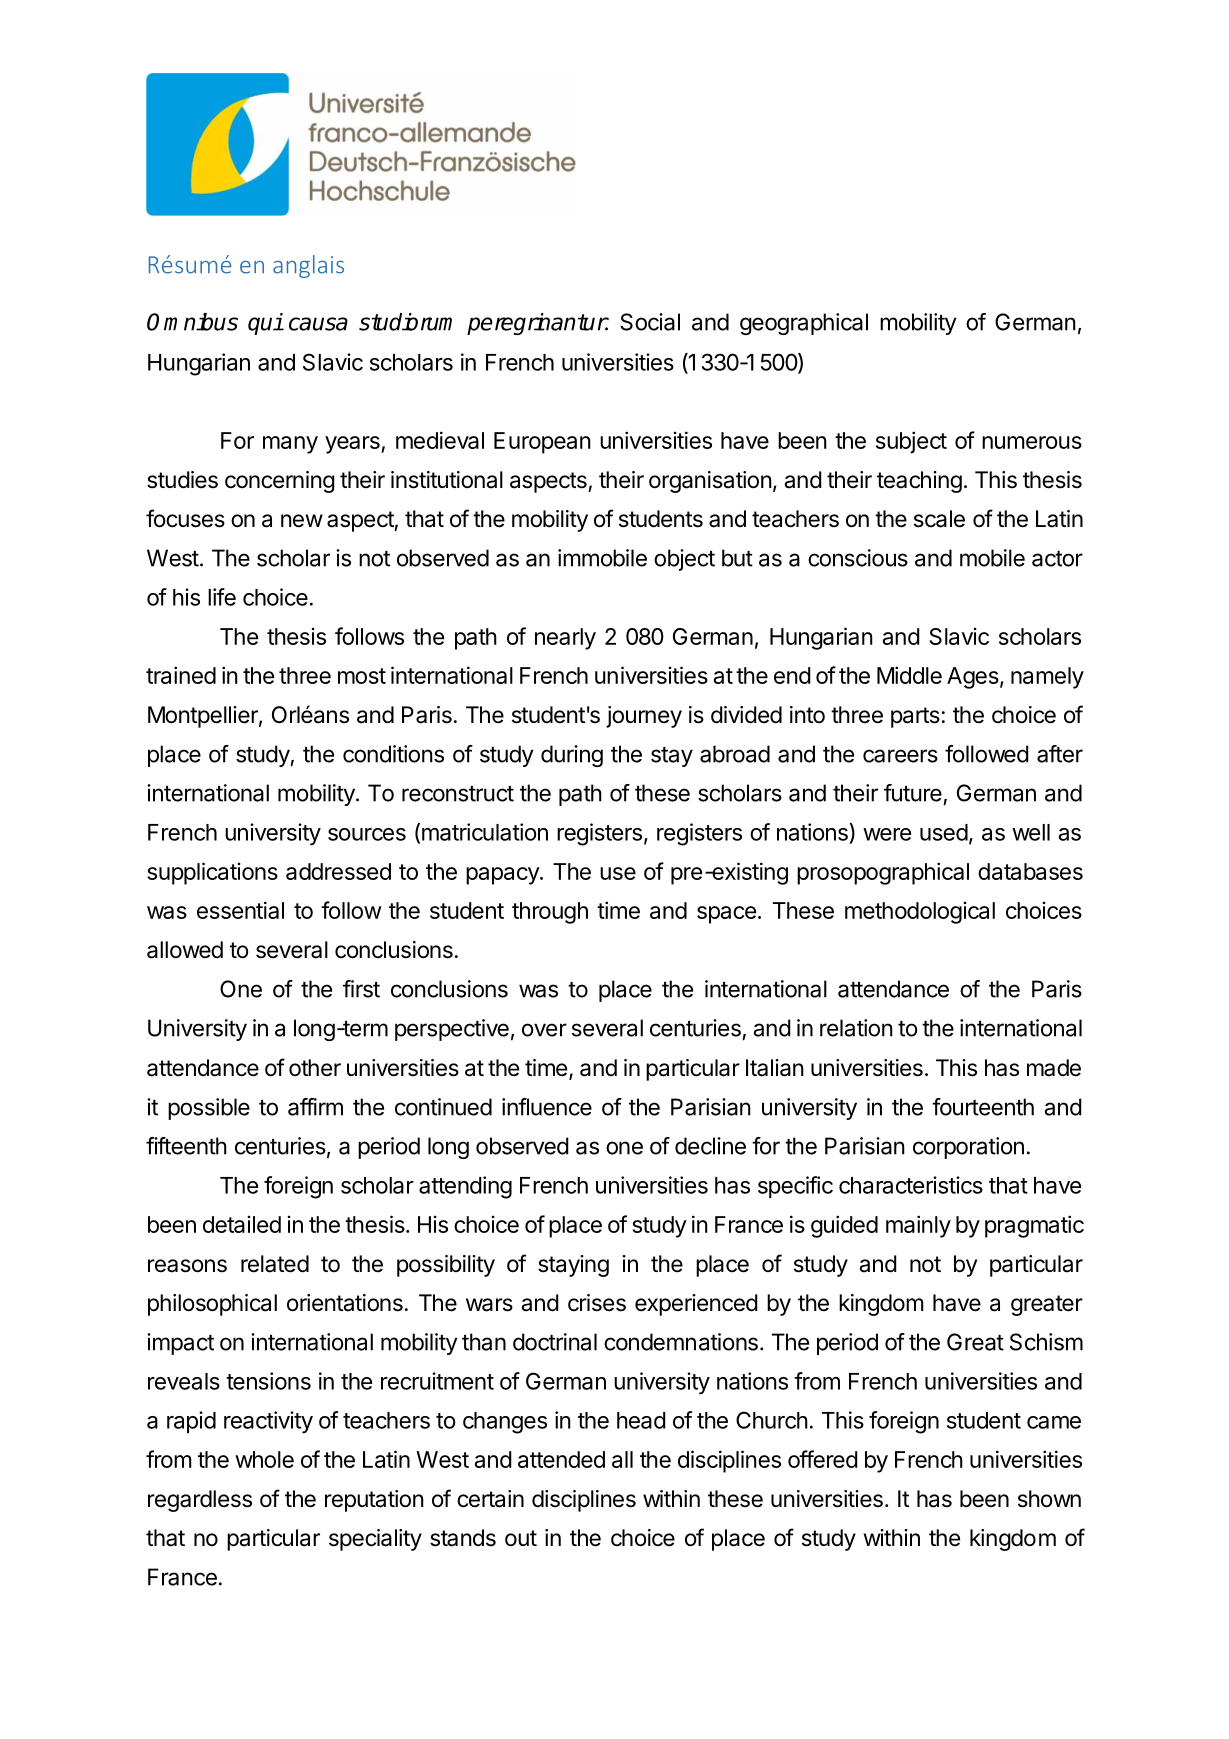 Image resolution: width=1229 pixels, height=1739 pixels. Describe the element at coordinates (650, 322) in the screenshot. I see `Social` at that location.
